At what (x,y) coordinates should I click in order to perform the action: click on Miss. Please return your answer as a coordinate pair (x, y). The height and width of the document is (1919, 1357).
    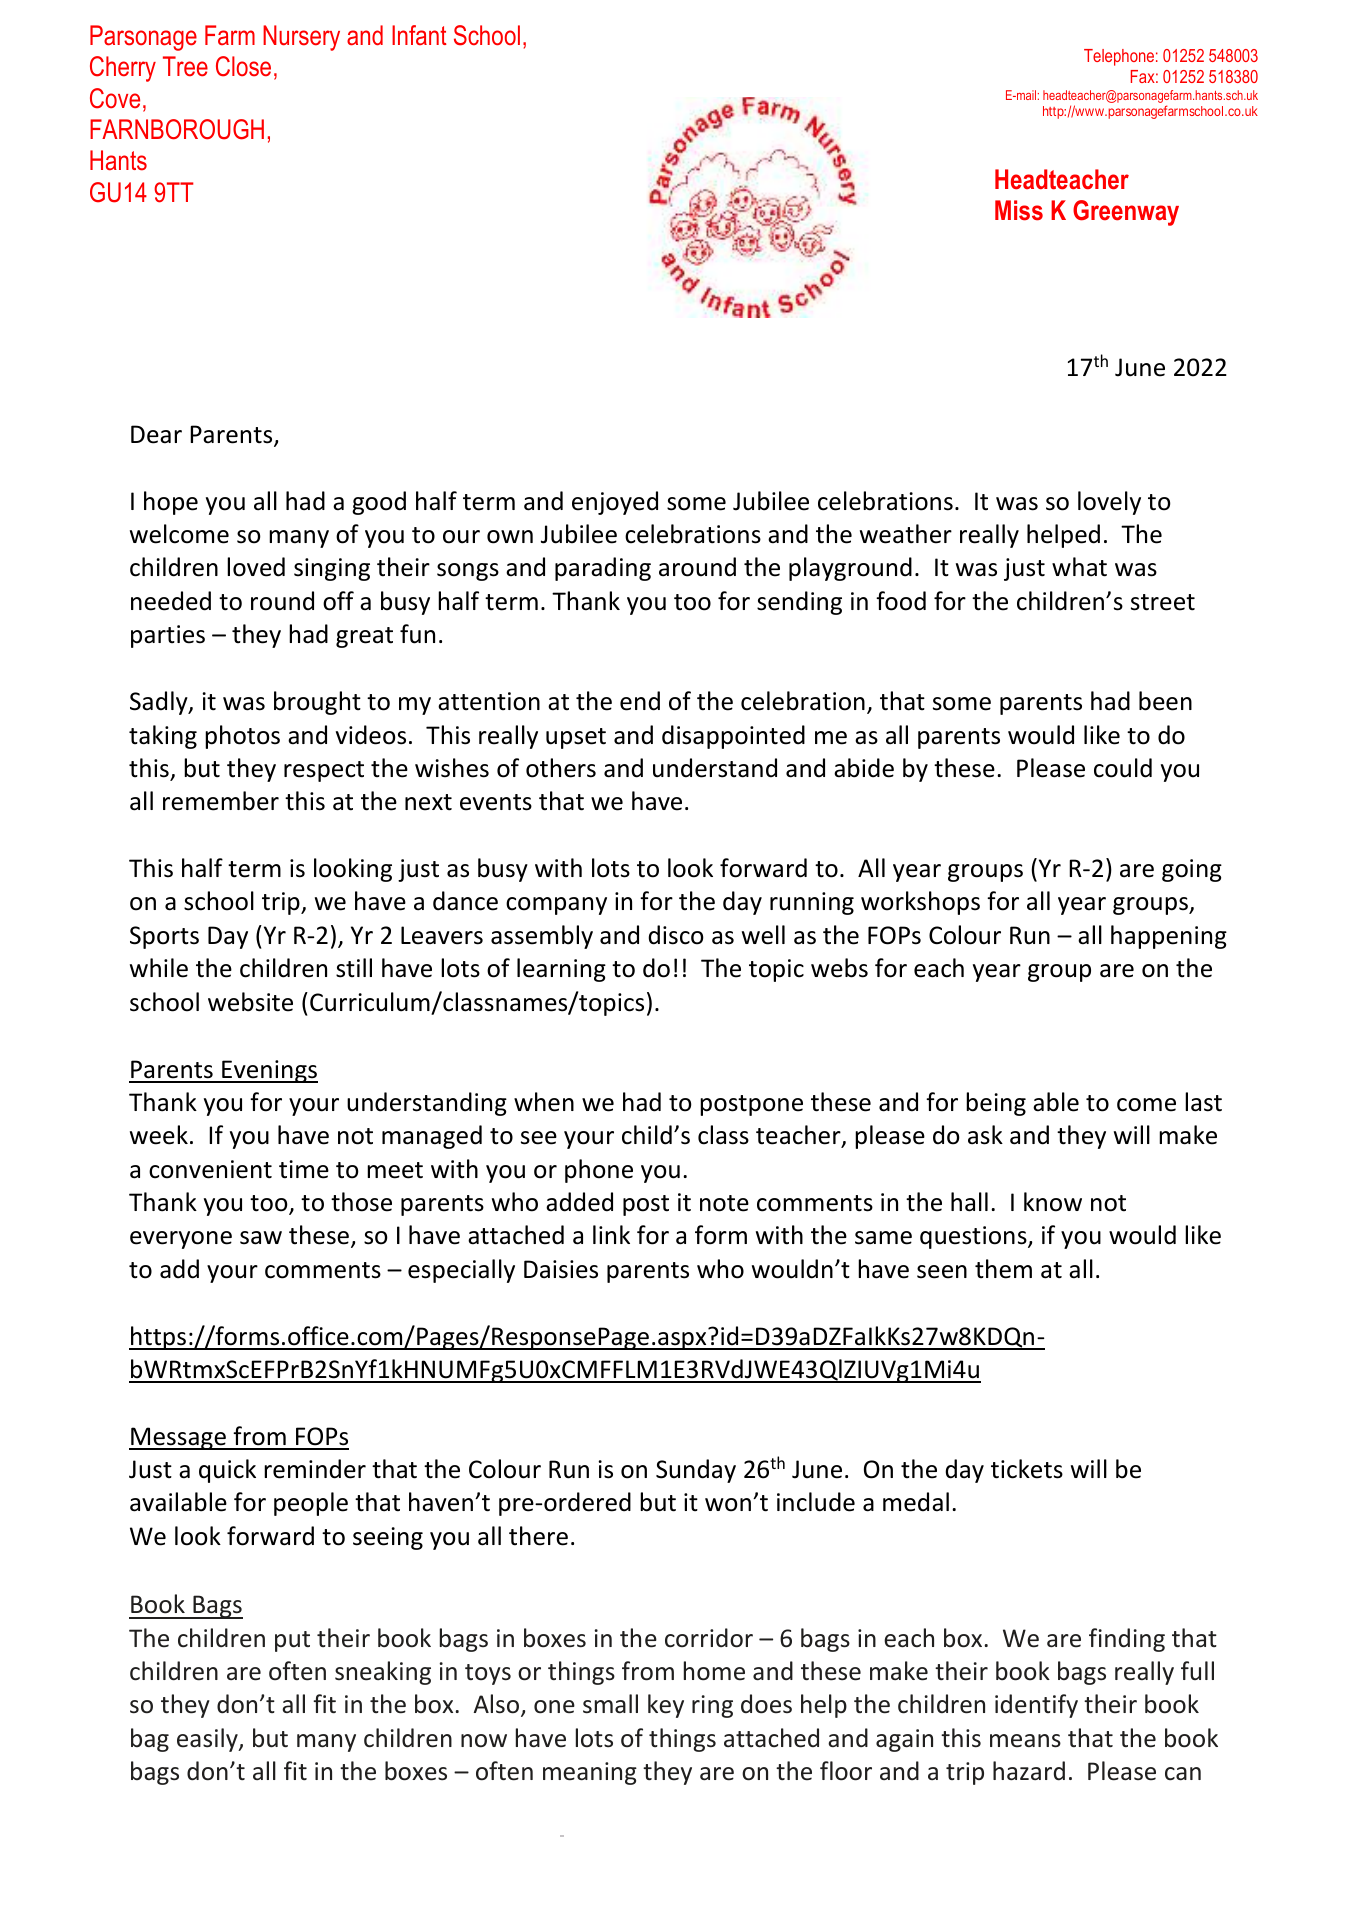
    Looking at the image, I should click on (1019, 210).
